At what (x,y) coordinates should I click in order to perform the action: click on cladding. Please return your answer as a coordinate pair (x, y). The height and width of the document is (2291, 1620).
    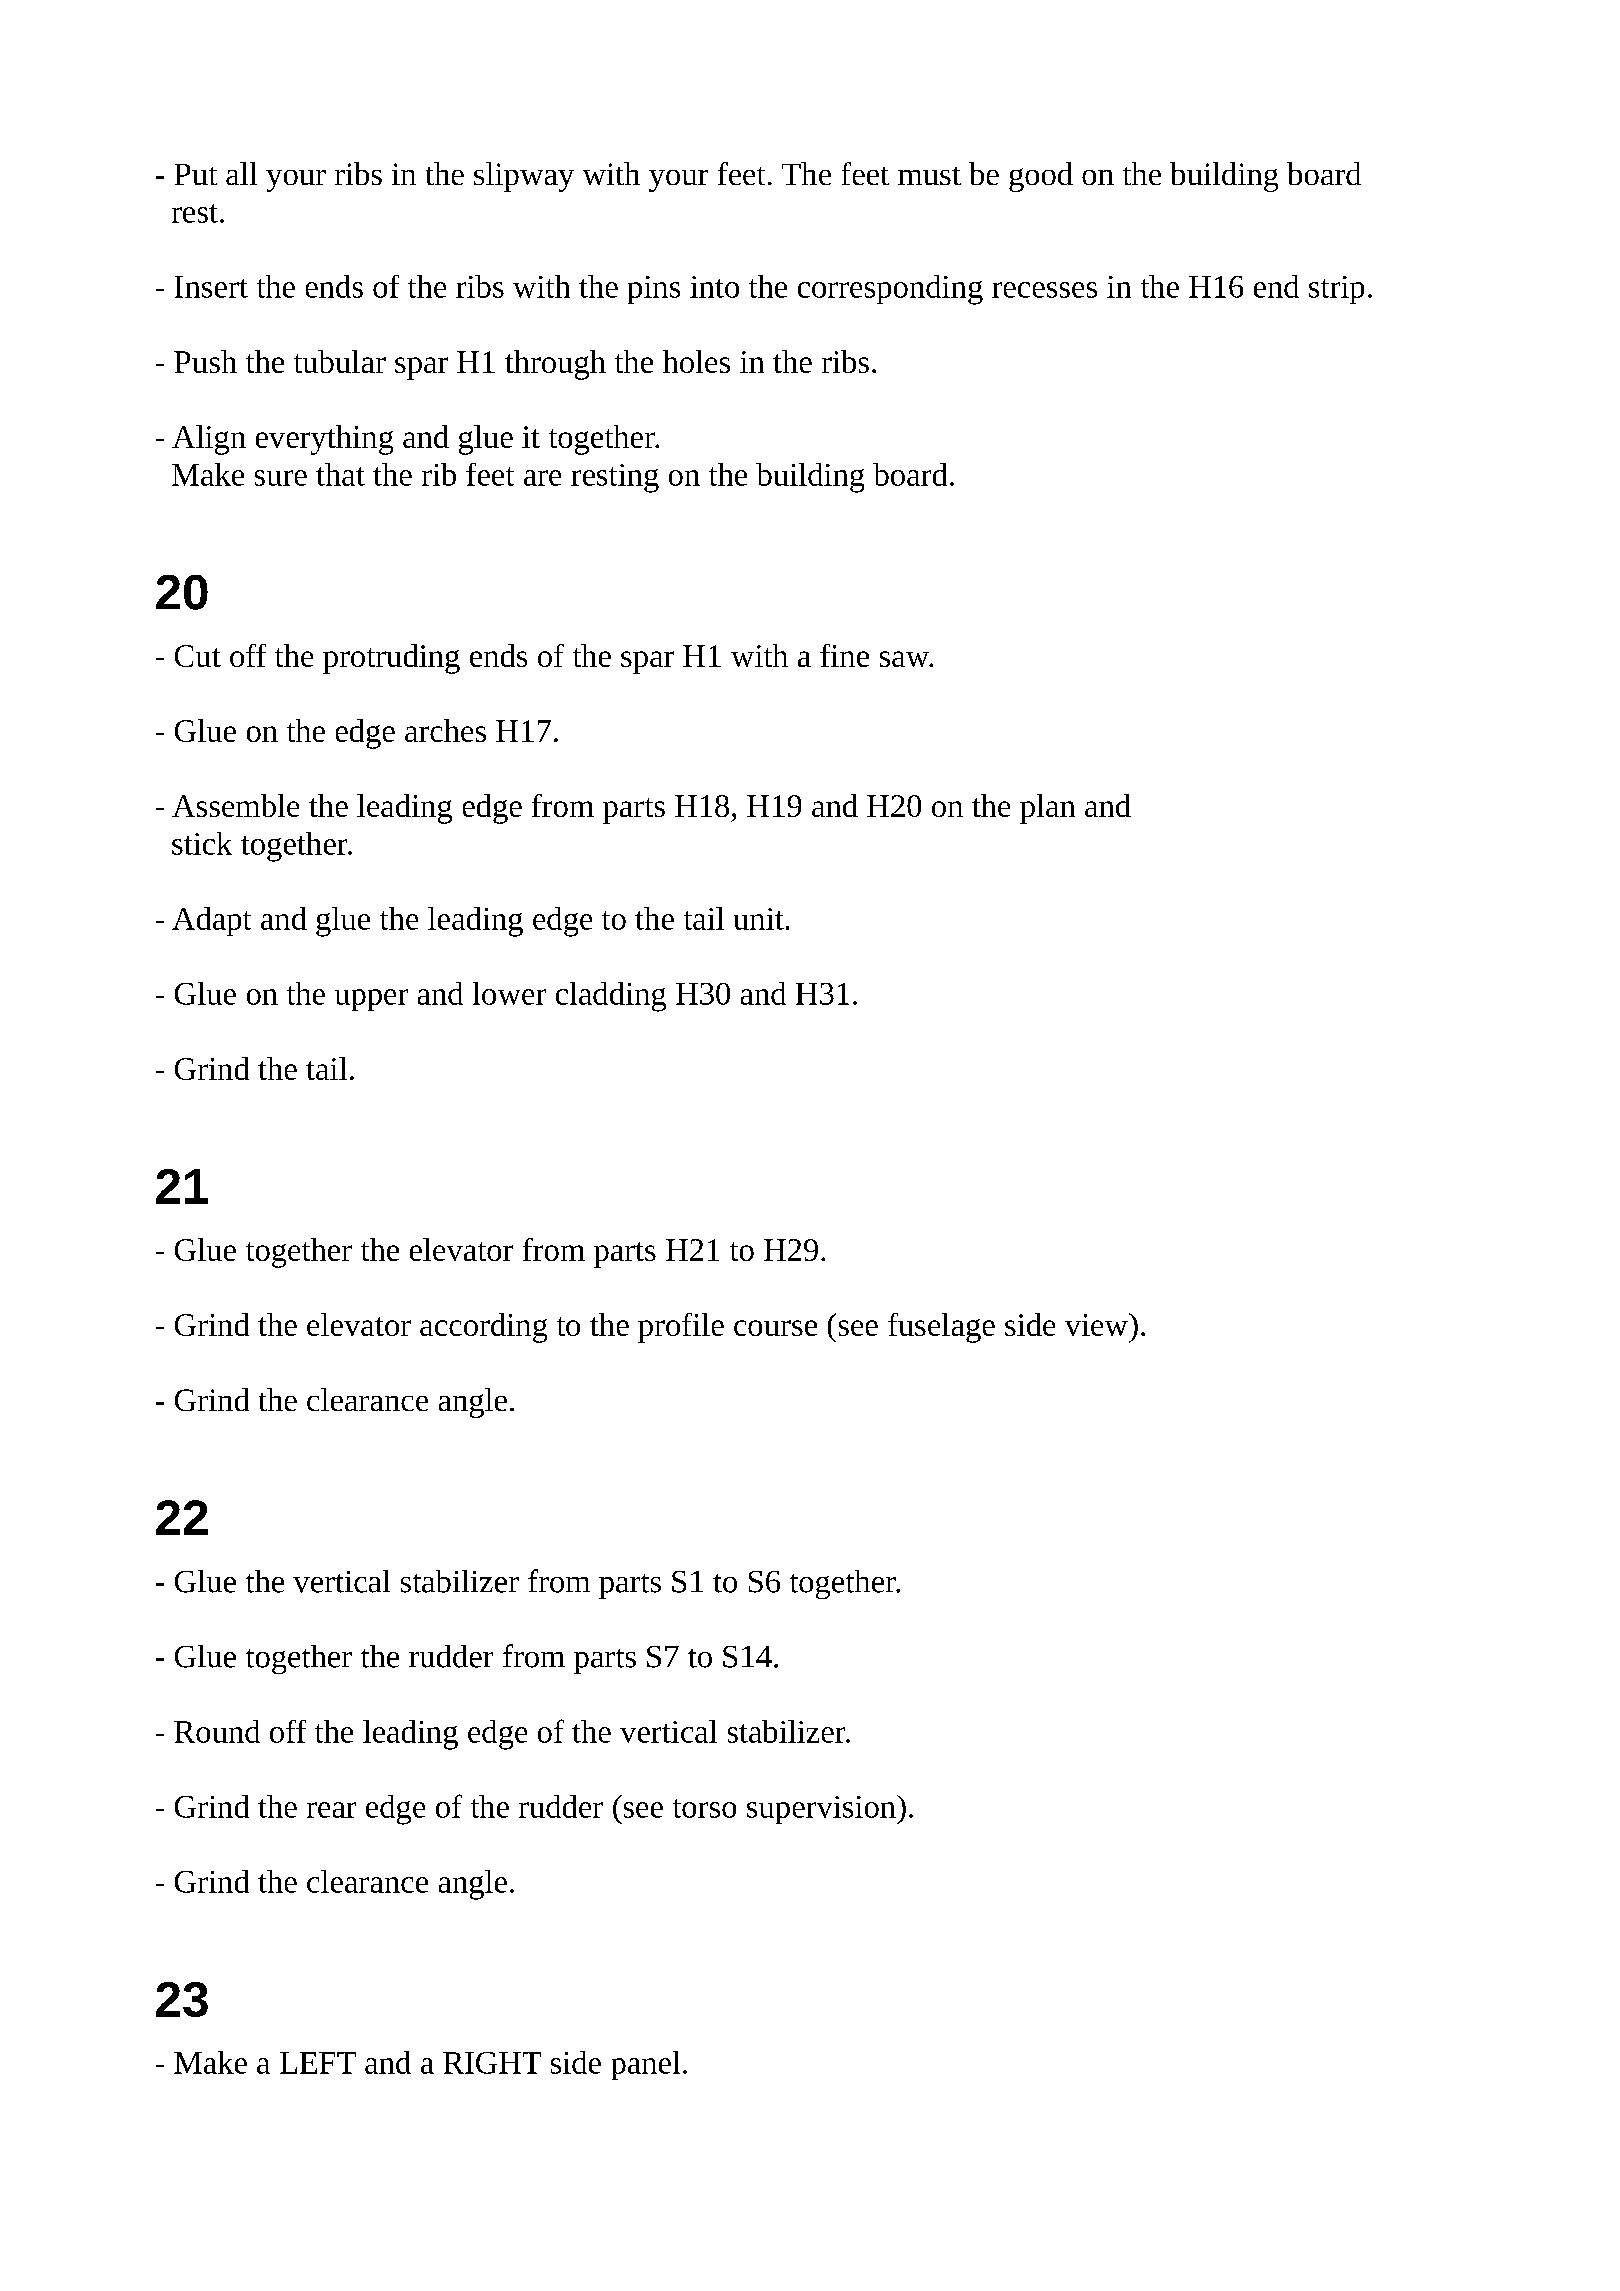
    Looking at the image, I should click on (611, 997).
